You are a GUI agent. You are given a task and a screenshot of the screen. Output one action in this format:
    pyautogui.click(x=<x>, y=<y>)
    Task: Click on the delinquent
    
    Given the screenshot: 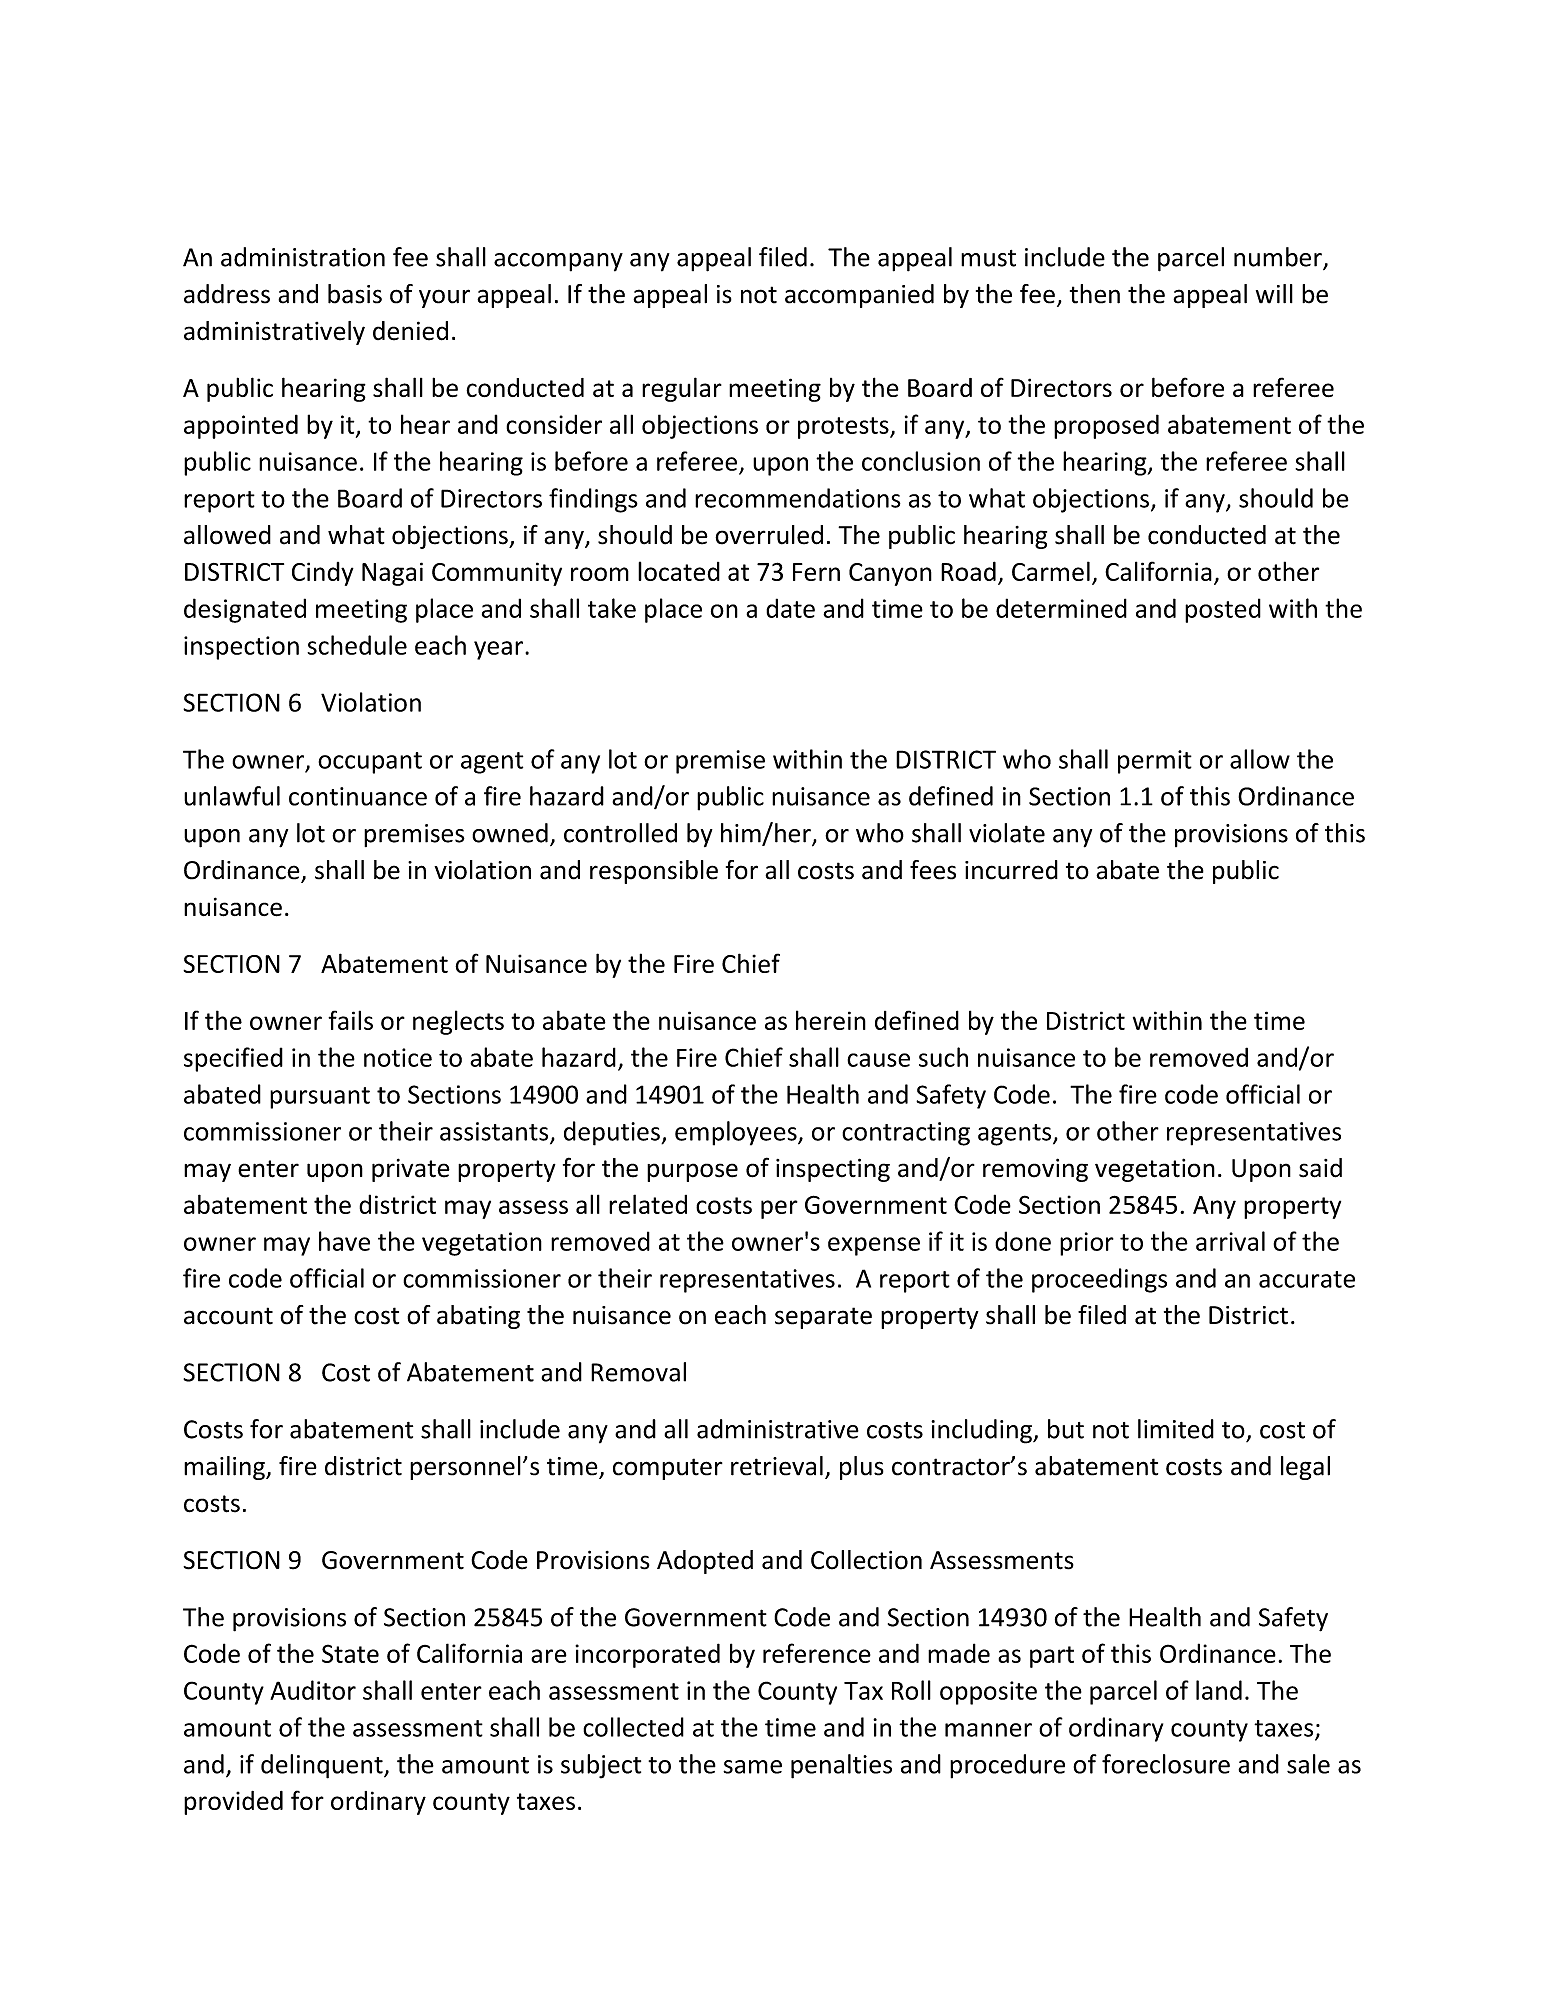 What is the action you would take?
    pyautogui.click(x=323, y=1766)
